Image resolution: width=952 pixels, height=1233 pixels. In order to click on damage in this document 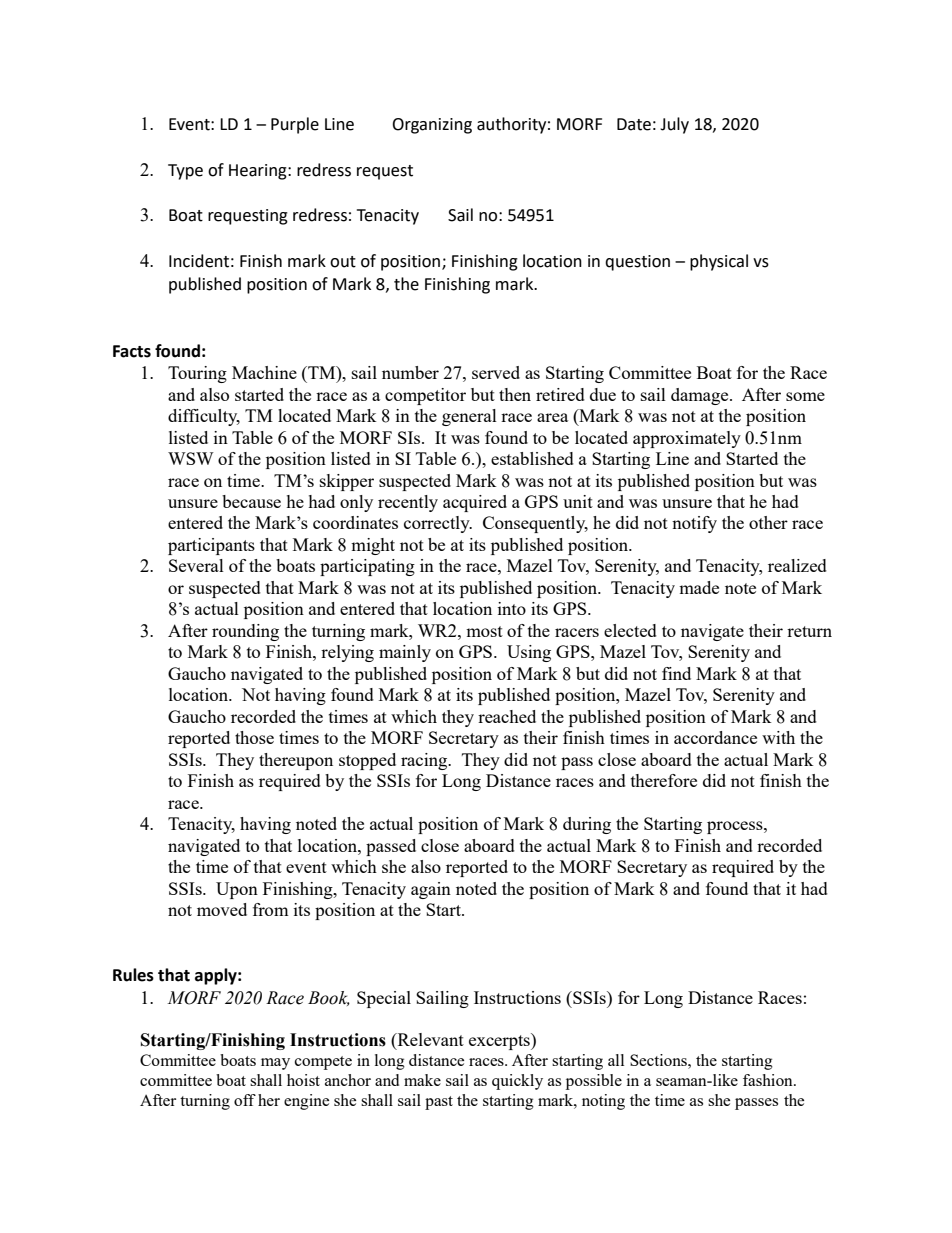, I will do `click(701, 396)`.
